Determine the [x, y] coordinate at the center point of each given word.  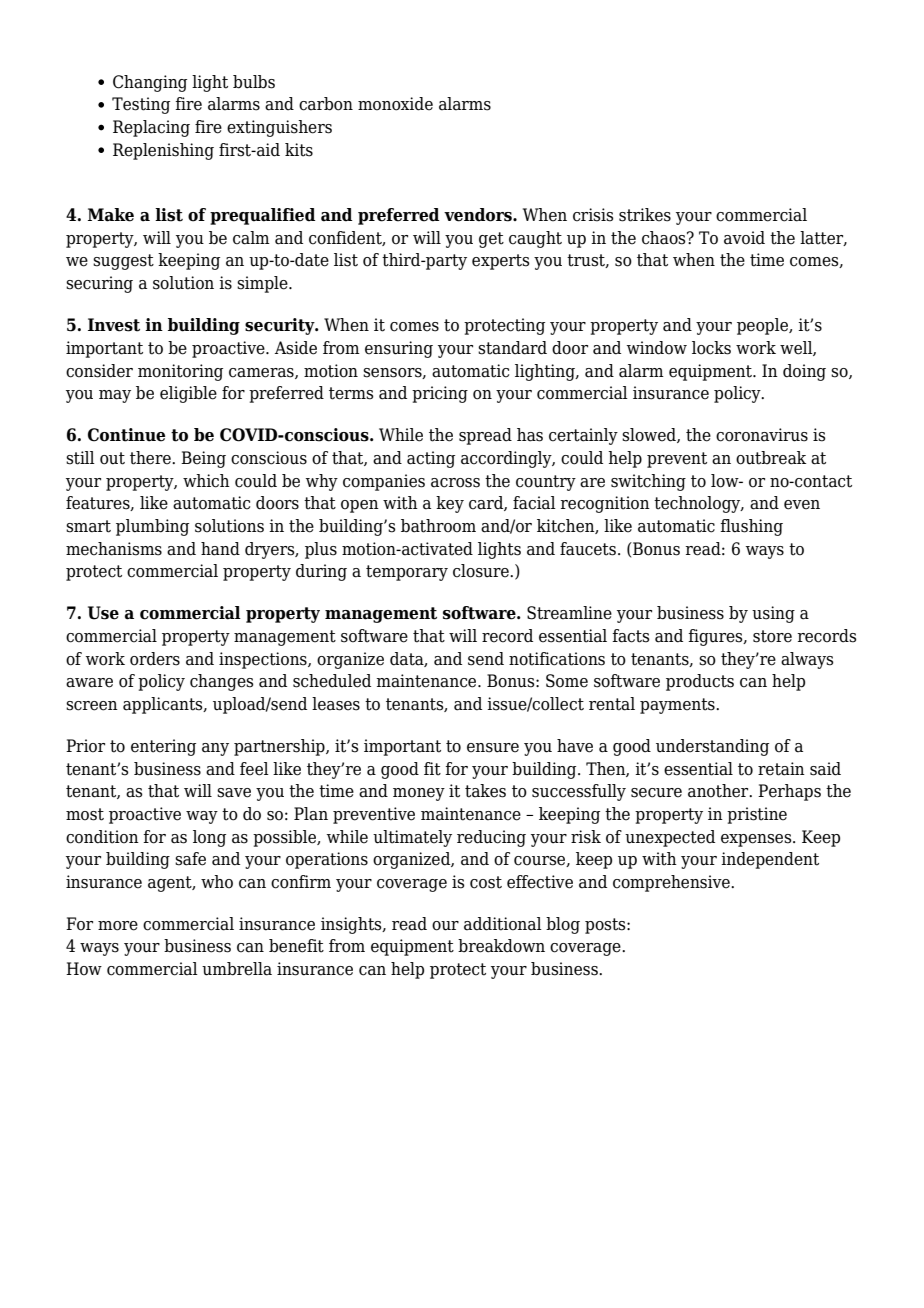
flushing [751, 527]
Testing [141, 105]
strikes [645, 215]
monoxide [395, 104]
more [118, 926]
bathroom [438, 526]
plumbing [152, 527]
